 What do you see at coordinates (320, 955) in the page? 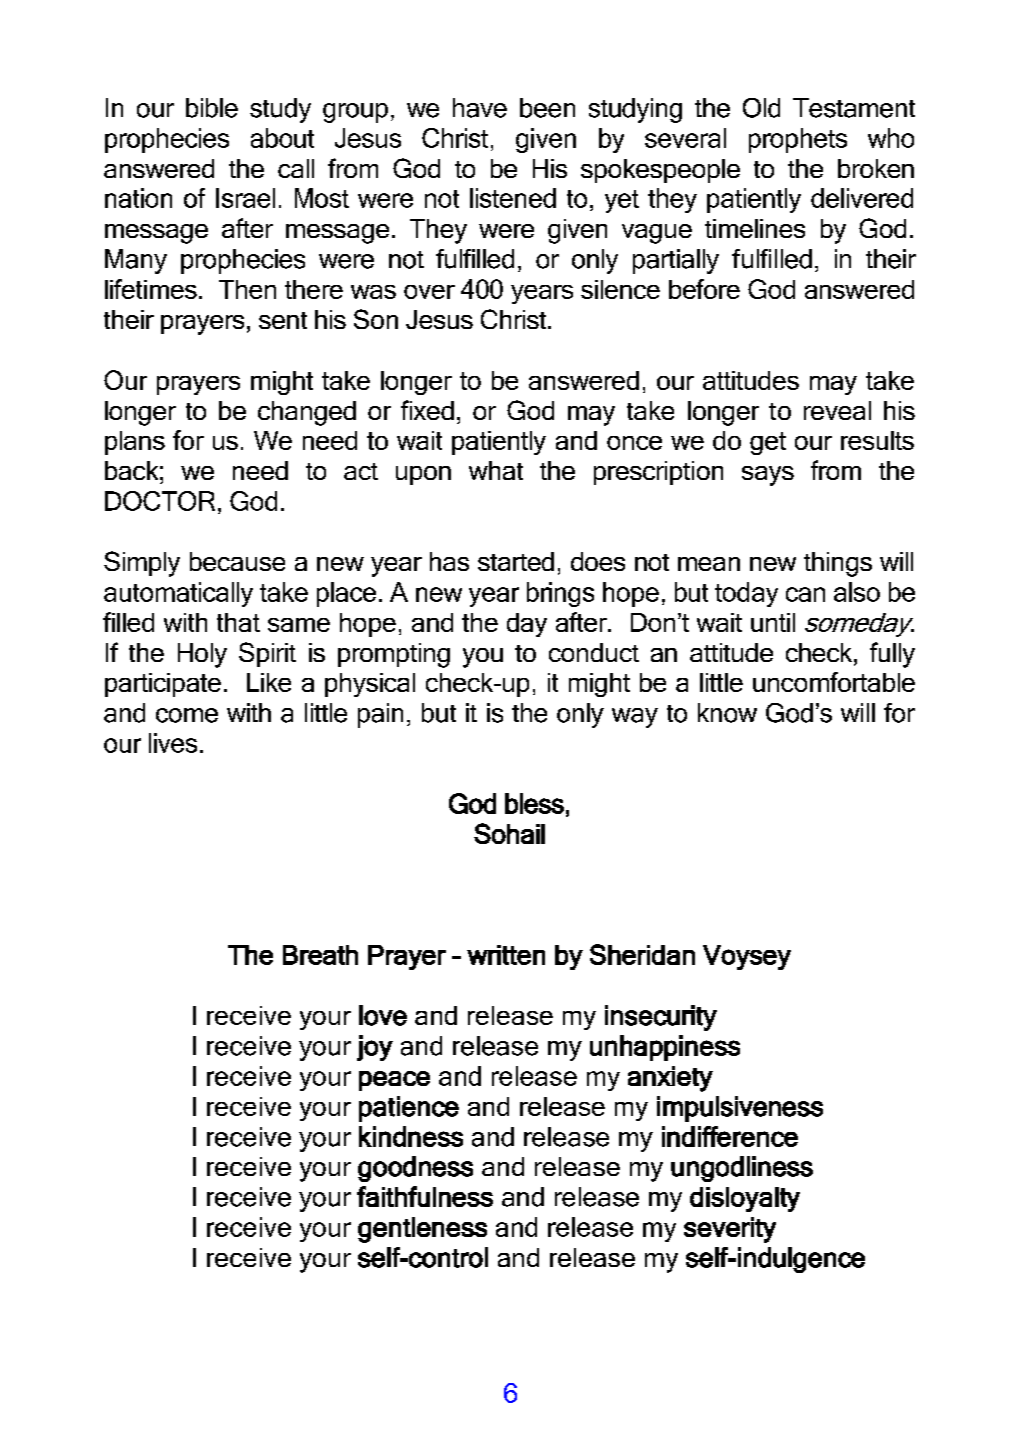
I see `Breath` at bounding box center [320, 955].
